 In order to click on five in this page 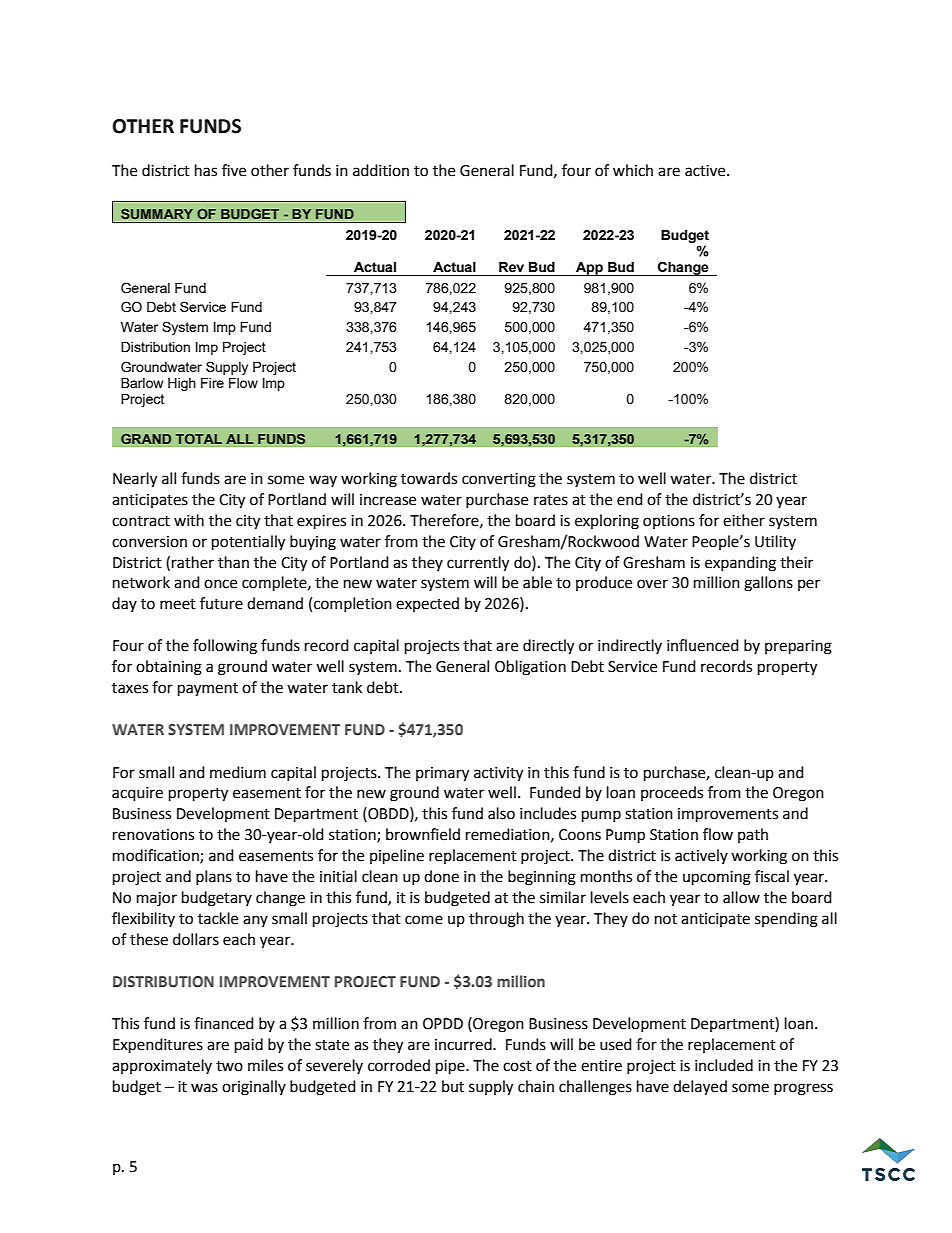, I will do `click(234, 170)`.
